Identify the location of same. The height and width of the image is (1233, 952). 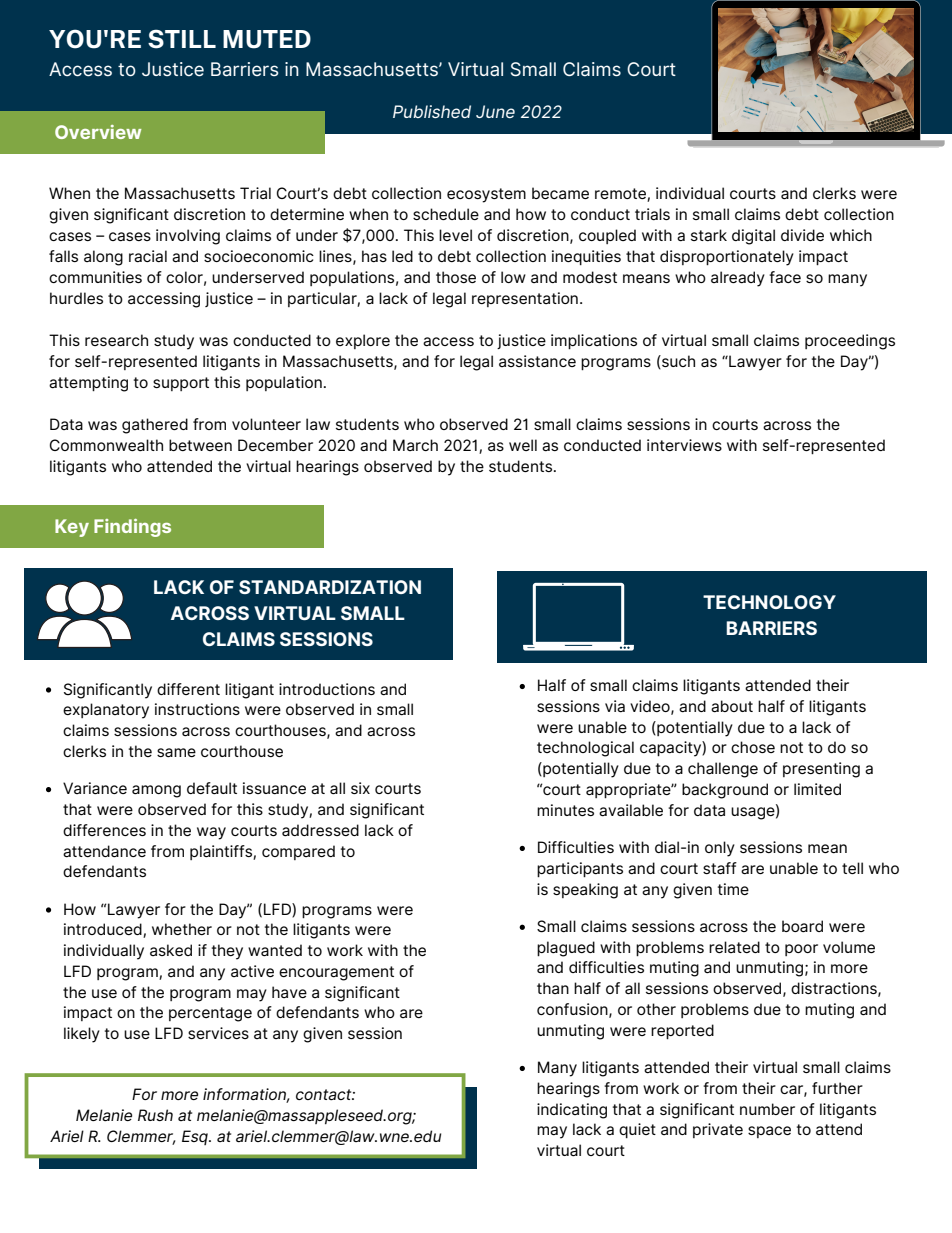
(176, 753).
